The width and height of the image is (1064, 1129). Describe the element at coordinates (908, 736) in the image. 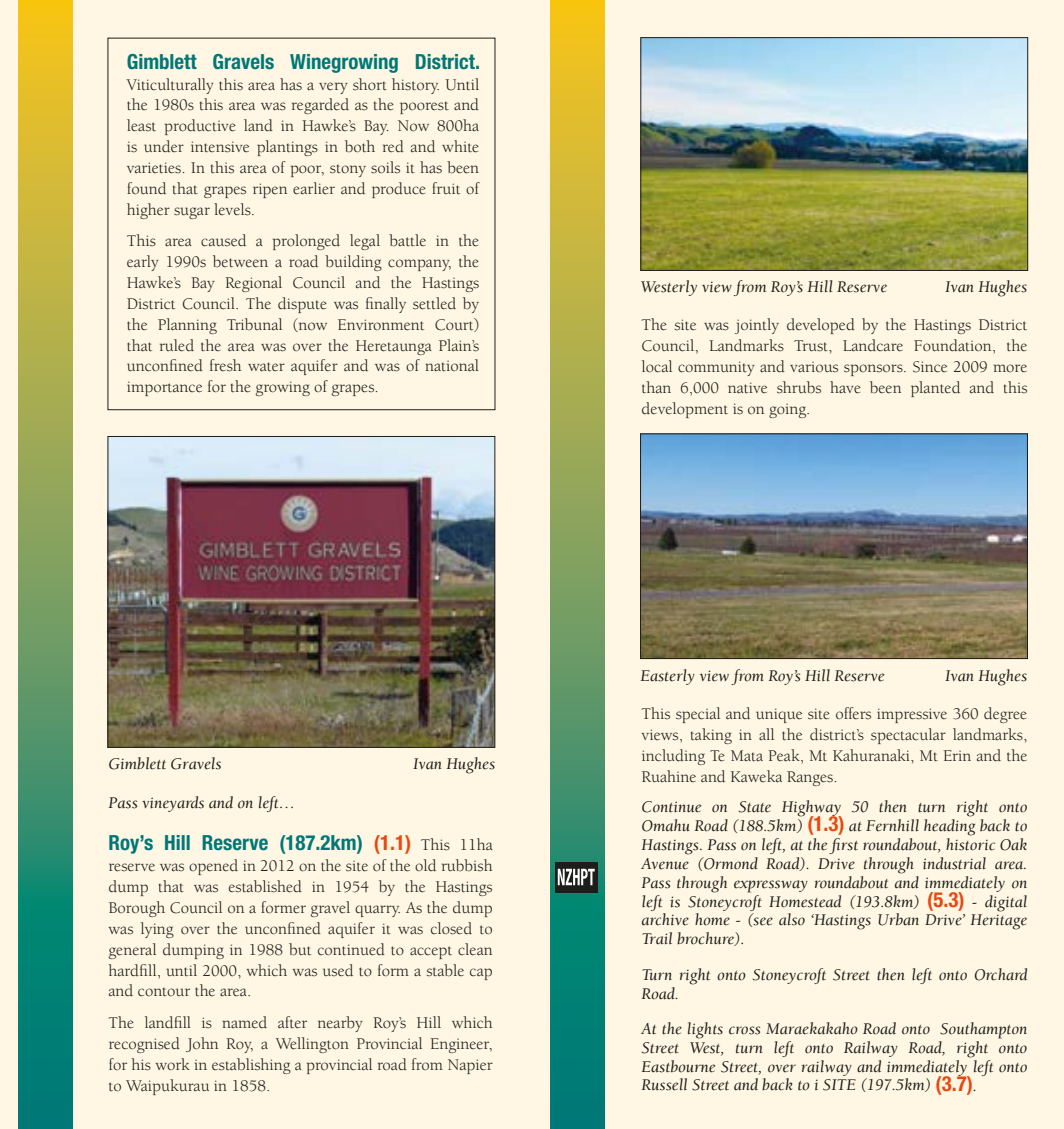

I see `spectacular` at that location.
